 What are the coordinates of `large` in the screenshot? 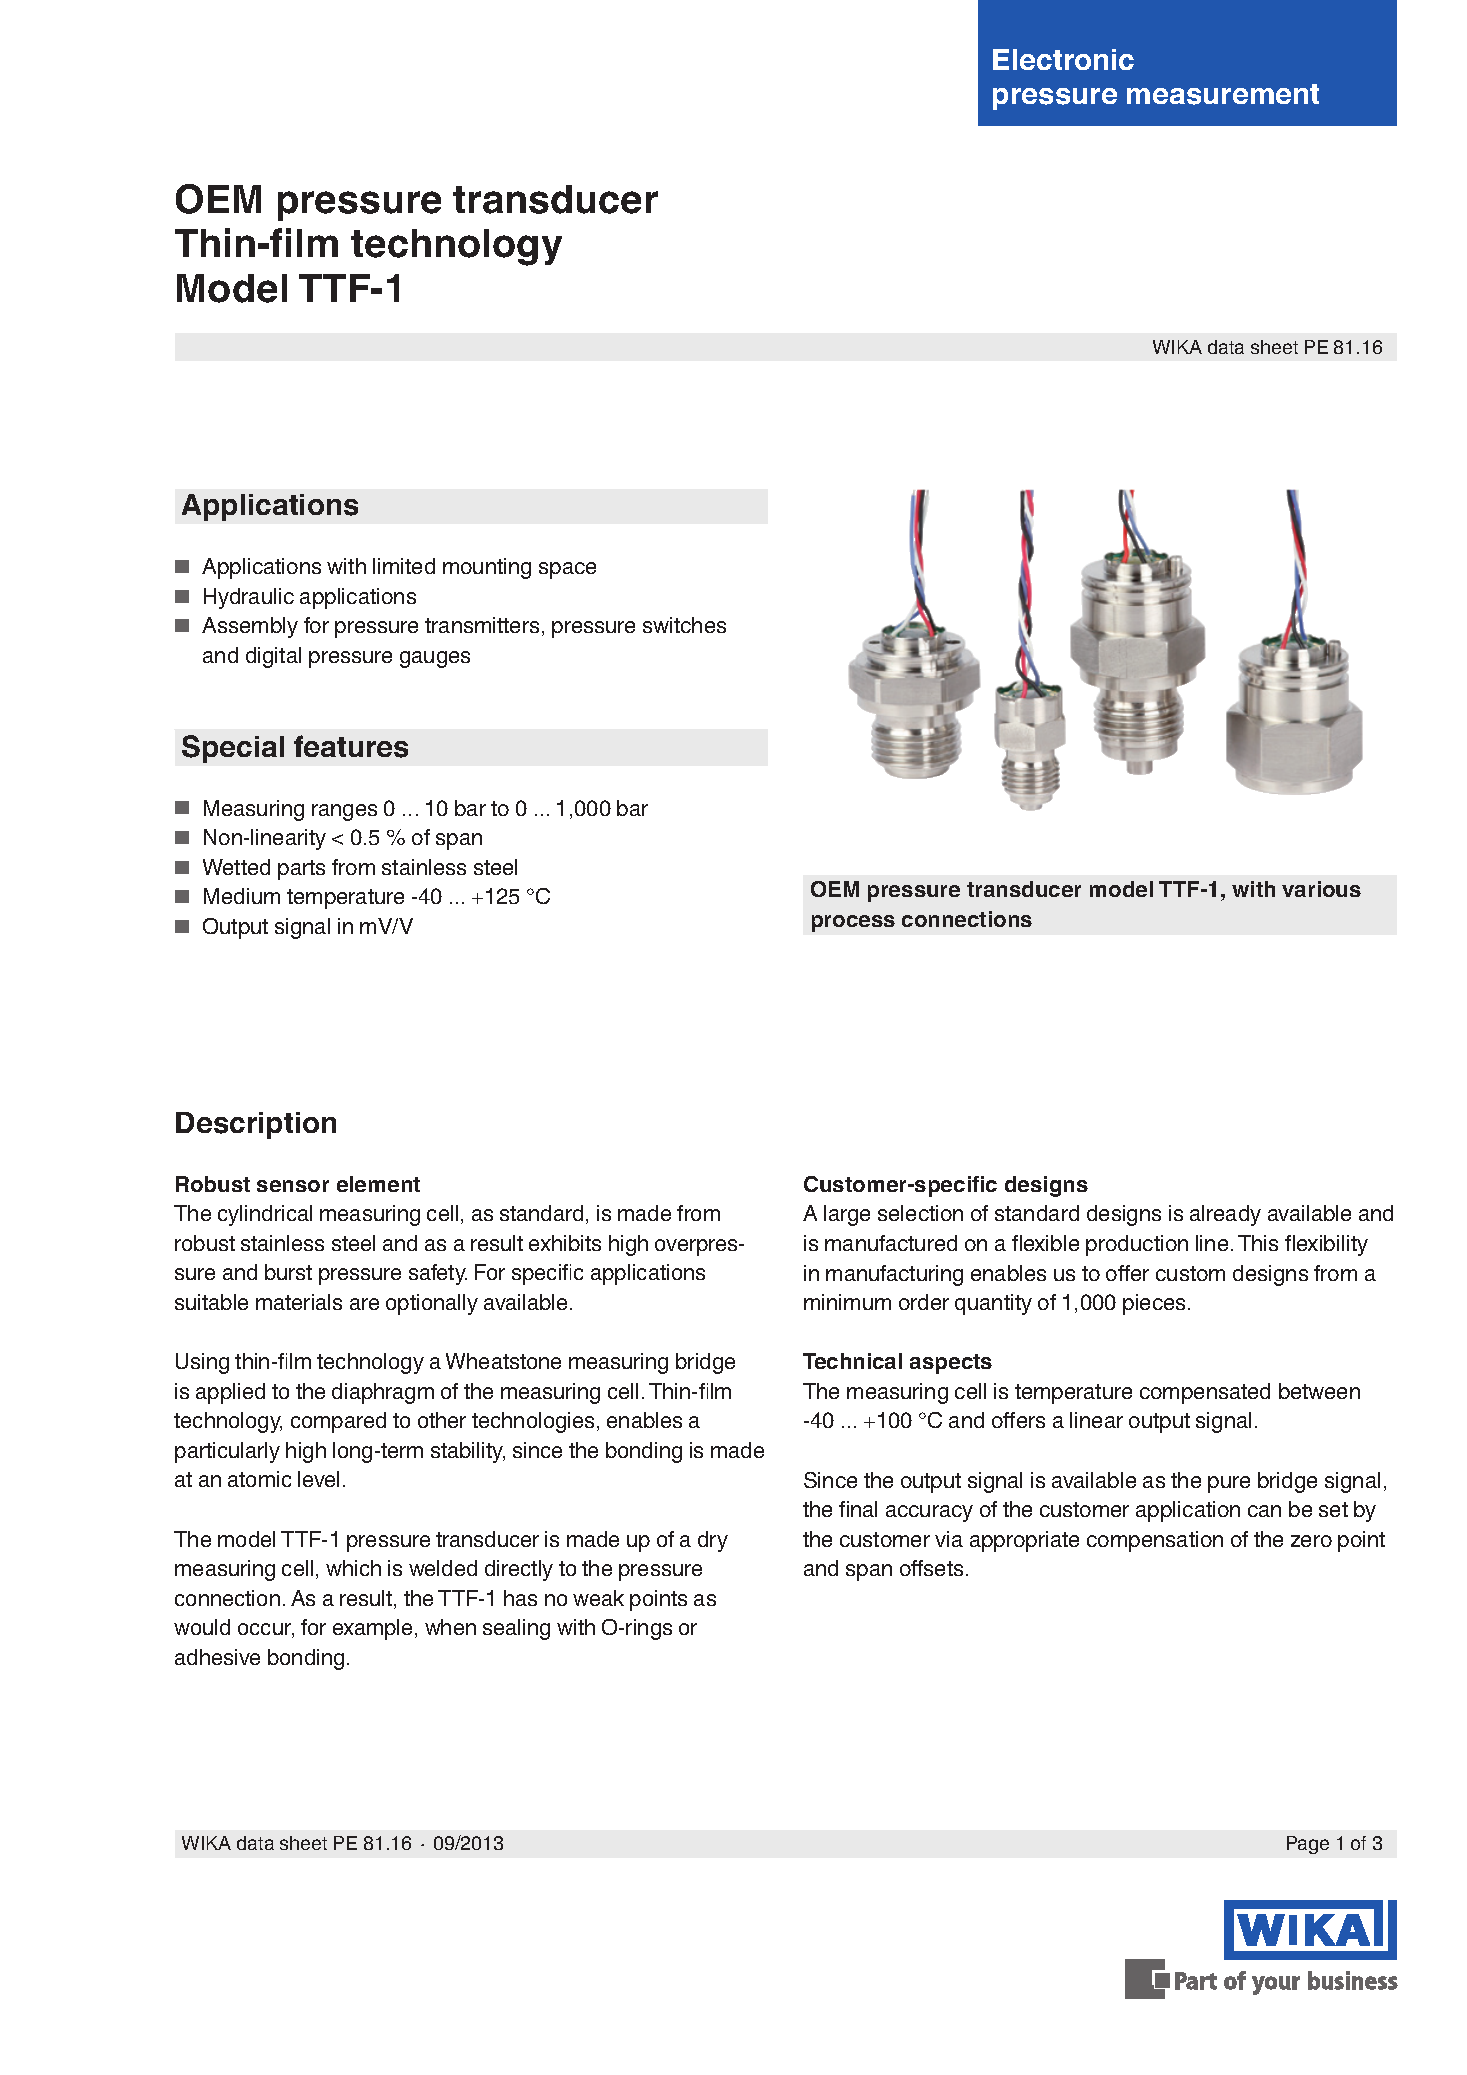 It's located at (847, 1215).
